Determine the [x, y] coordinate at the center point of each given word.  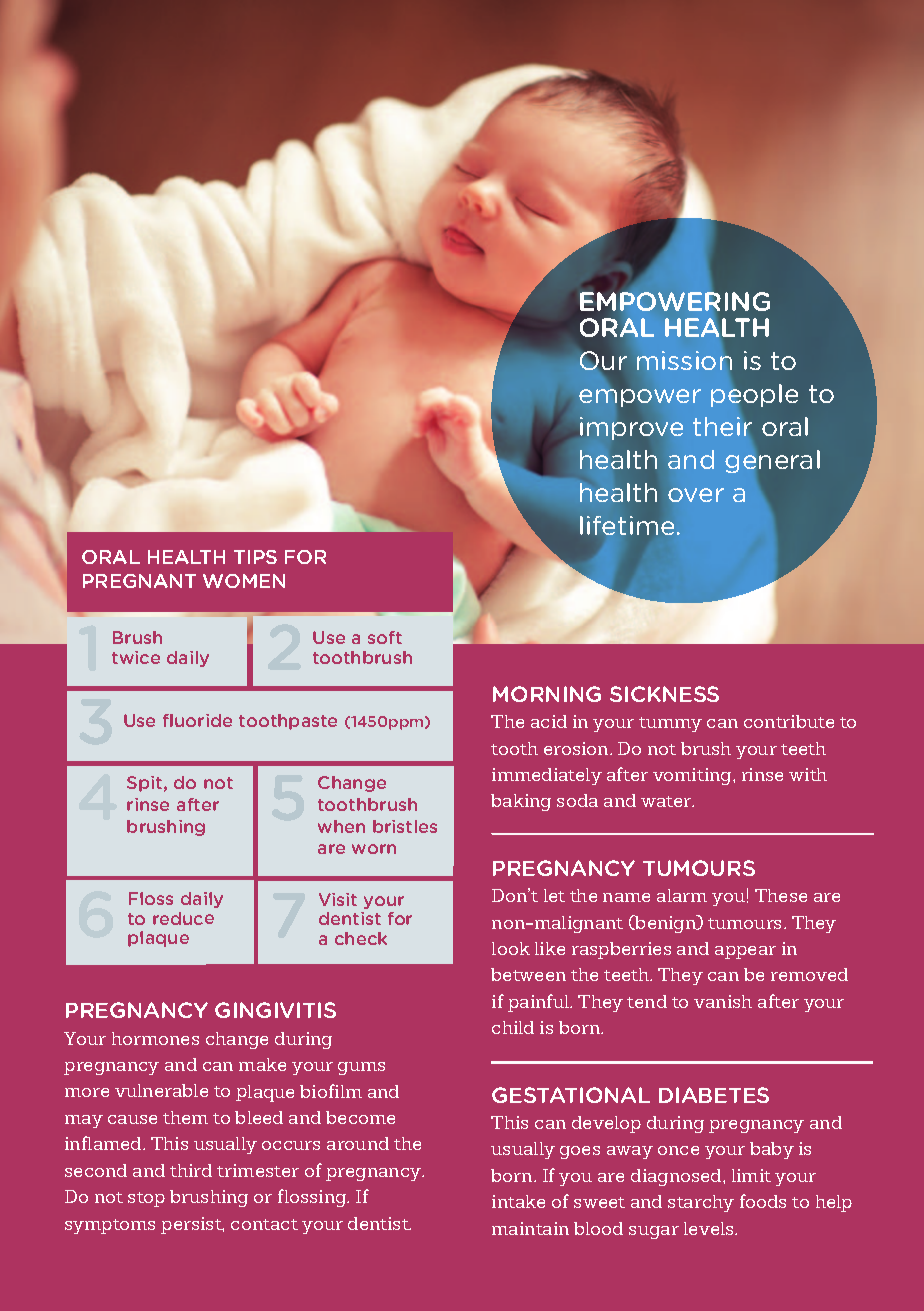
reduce [183, 918]
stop [146, 1199]
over [696, 495]
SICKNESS [664, 694]
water [667, 801]
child [513, 1027]
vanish [723, 1001]
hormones [155, 1038]
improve [631, 428]
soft [385, 637]
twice [136, 657]
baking [521, 802]
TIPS [255, 557]
